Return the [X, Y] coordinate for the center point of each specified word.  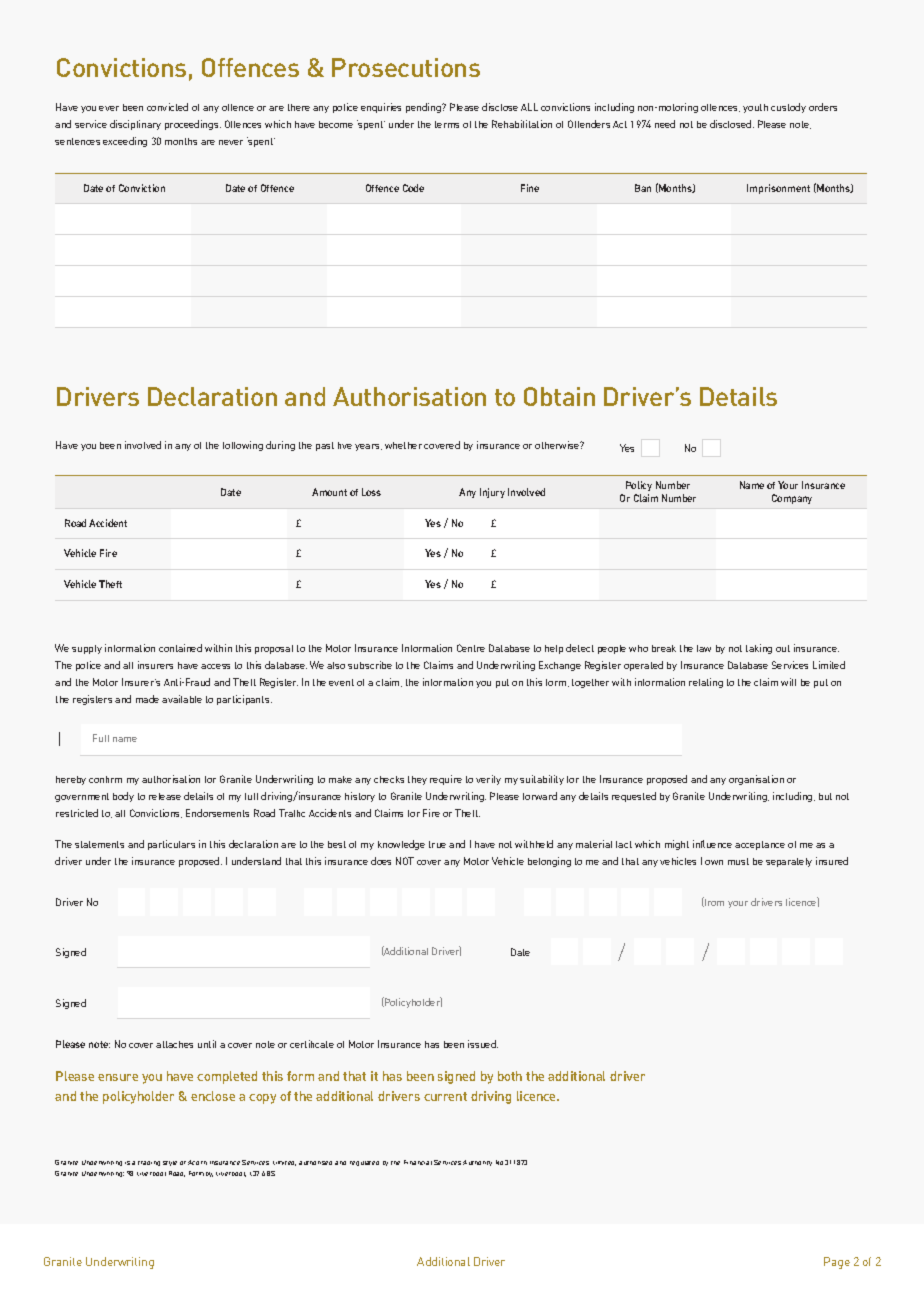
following [243, 446]
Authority [477, 1163]
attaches [174, 1044]
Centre [471, 648]
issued [483, 1044]
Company [792, 499]
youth [755, 108]
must [738, 861]
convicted [167, 107]
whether [403, 445]
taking [759, 649]
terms [447, 124]
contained [180, 648]
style [170, 1163]
